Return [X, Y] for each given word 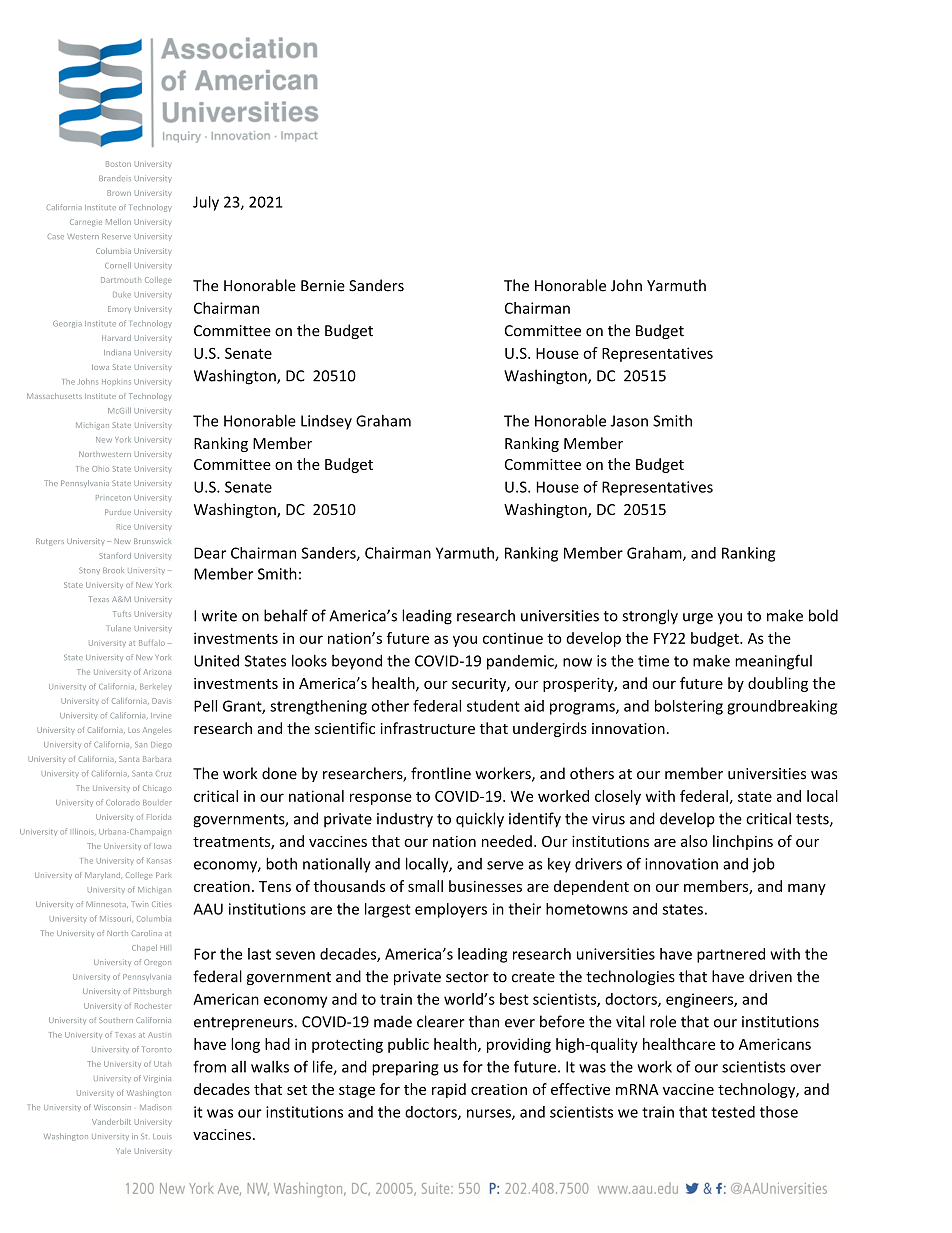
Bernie [323, 286]
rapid [449, 1090]
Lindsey [326, 422]
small [425, 886]
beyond [357, 662]
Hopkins [116, 382]
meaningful [773, 662]
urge [698, 619]
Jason [629, 421]
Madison [155, 1107]
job [763, 865]
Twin [139, 904]
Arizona [157, 672]
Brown [119, 193]
